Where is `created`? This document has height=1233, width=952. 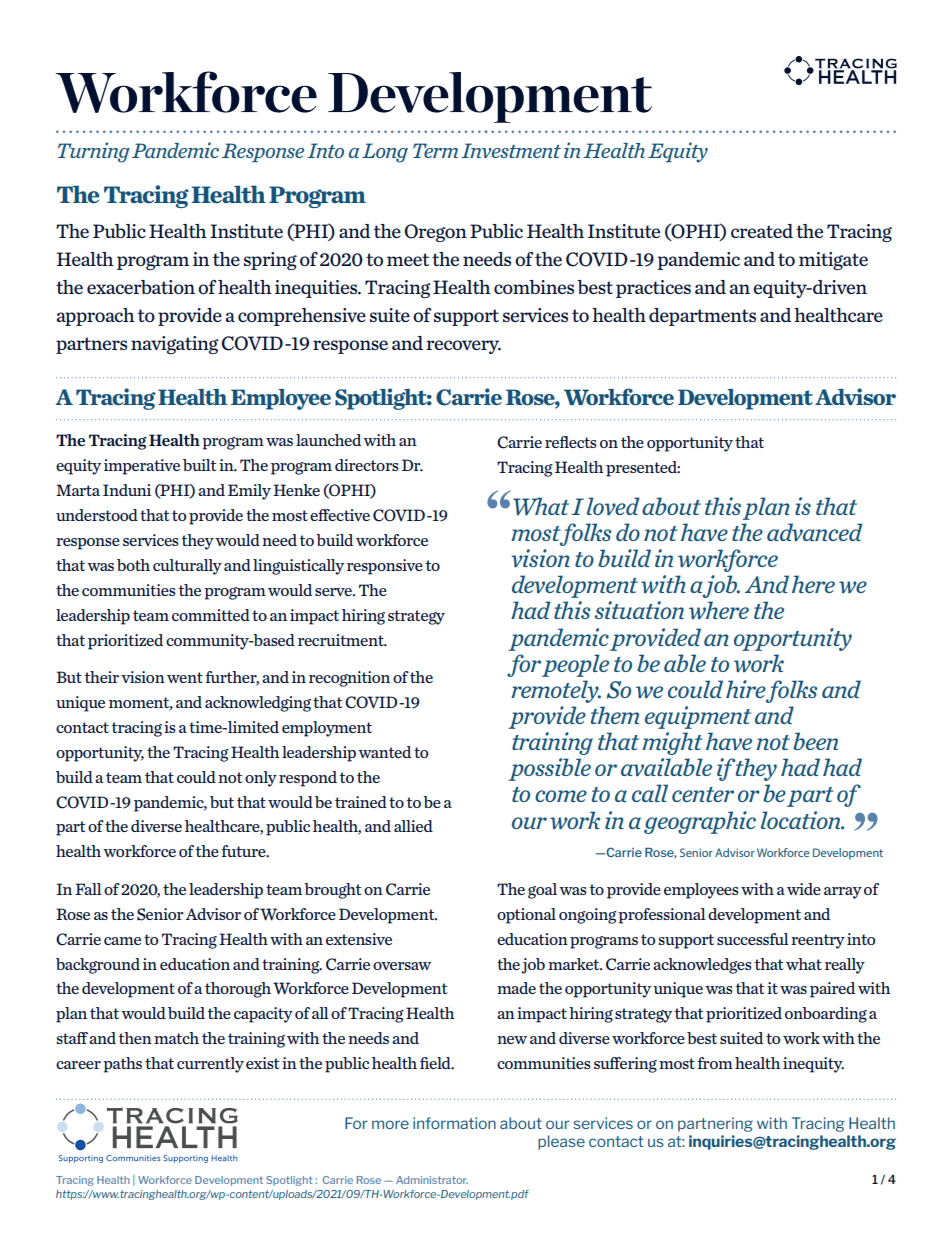 created is located at coordinates (762, 231).
